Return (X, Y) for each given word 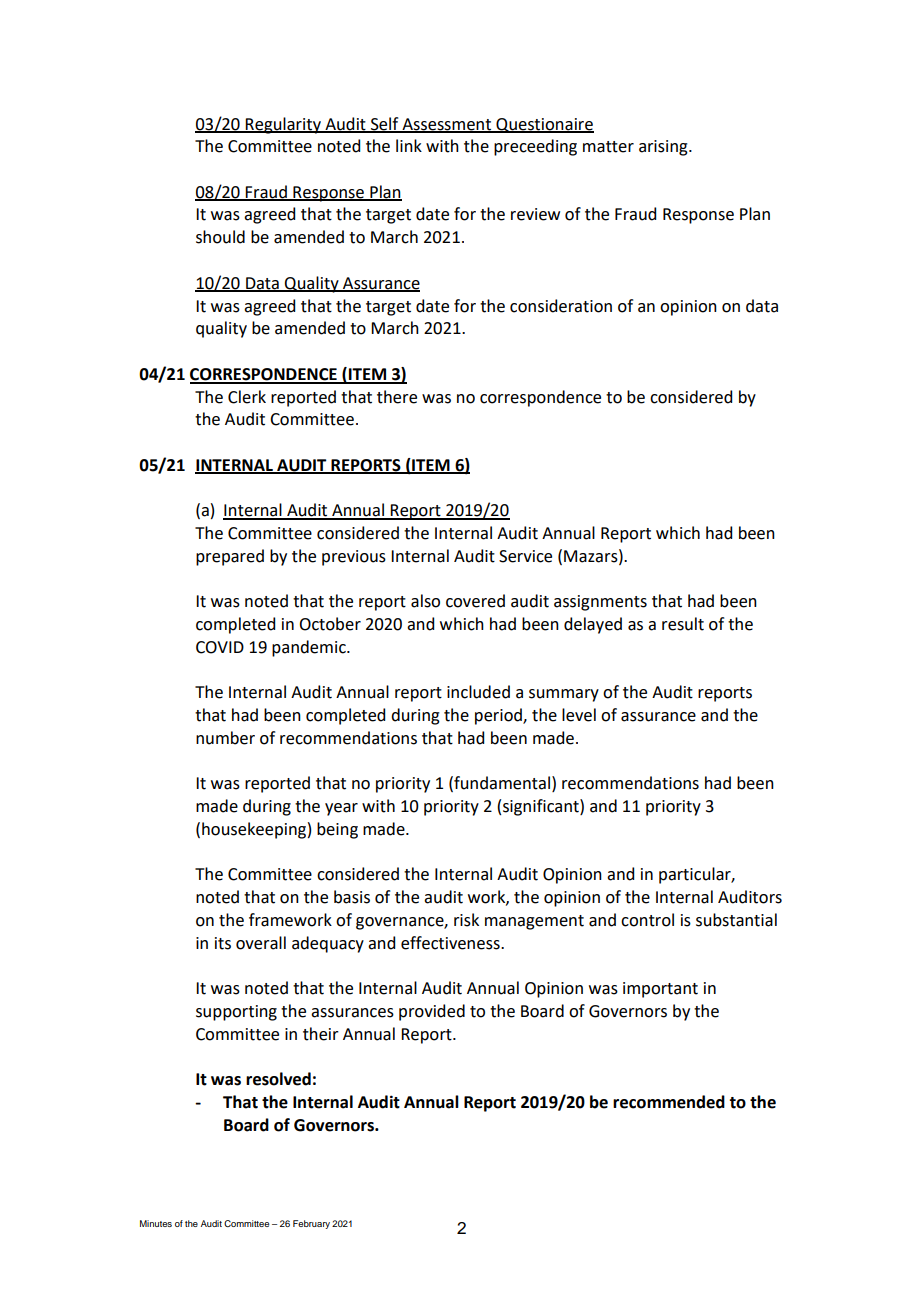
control (647, 920)
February (311, 1224)
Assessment (447, 125)
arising (664, 148)
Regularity (283, 125)
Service (525, 556)
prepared (230, 557)
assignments (600, 603)
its (223, 943)
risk (466, 920)
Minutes (156, 1223)
